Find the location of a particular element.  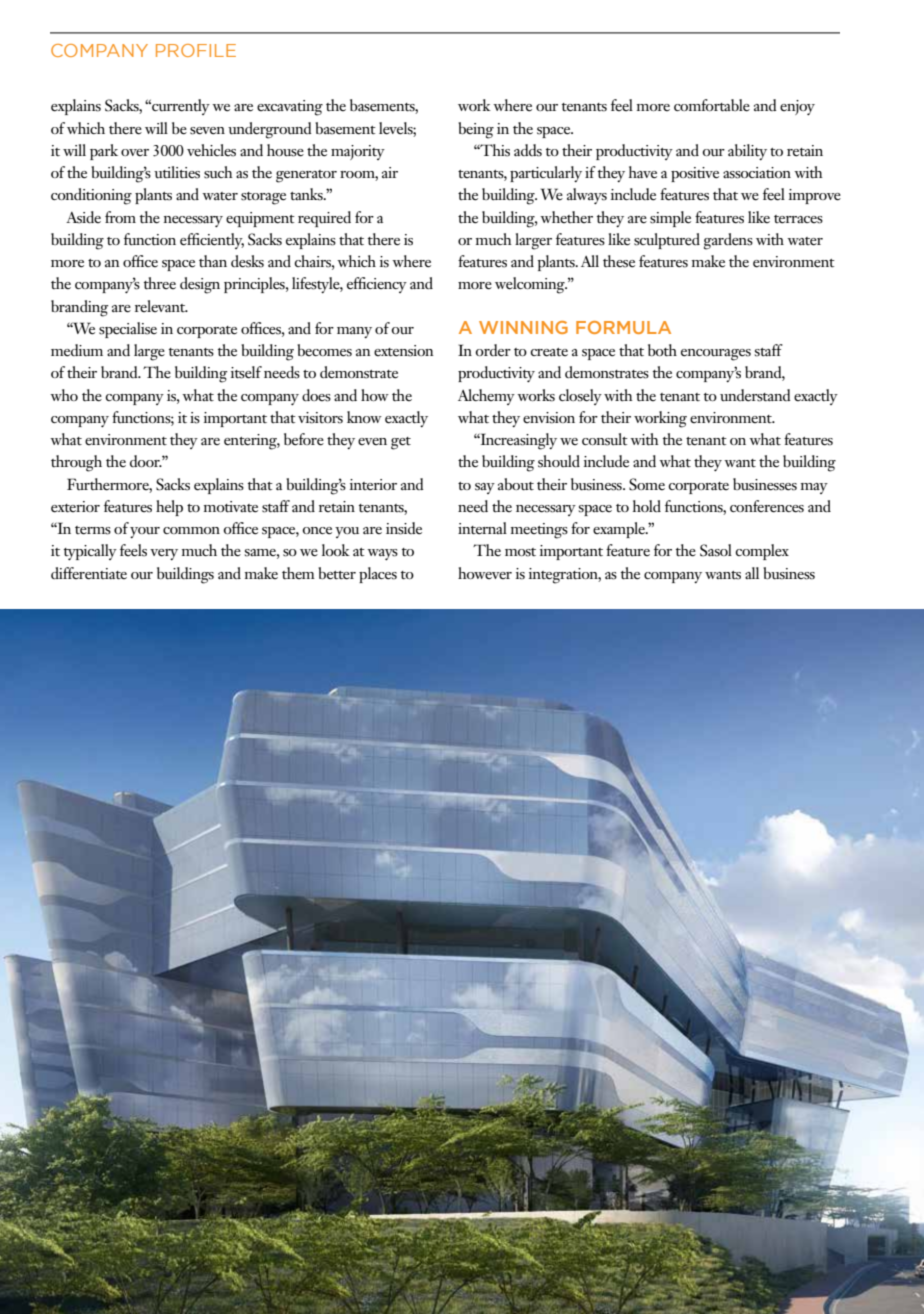

PROFILE is located at coordinates (196, 50).
